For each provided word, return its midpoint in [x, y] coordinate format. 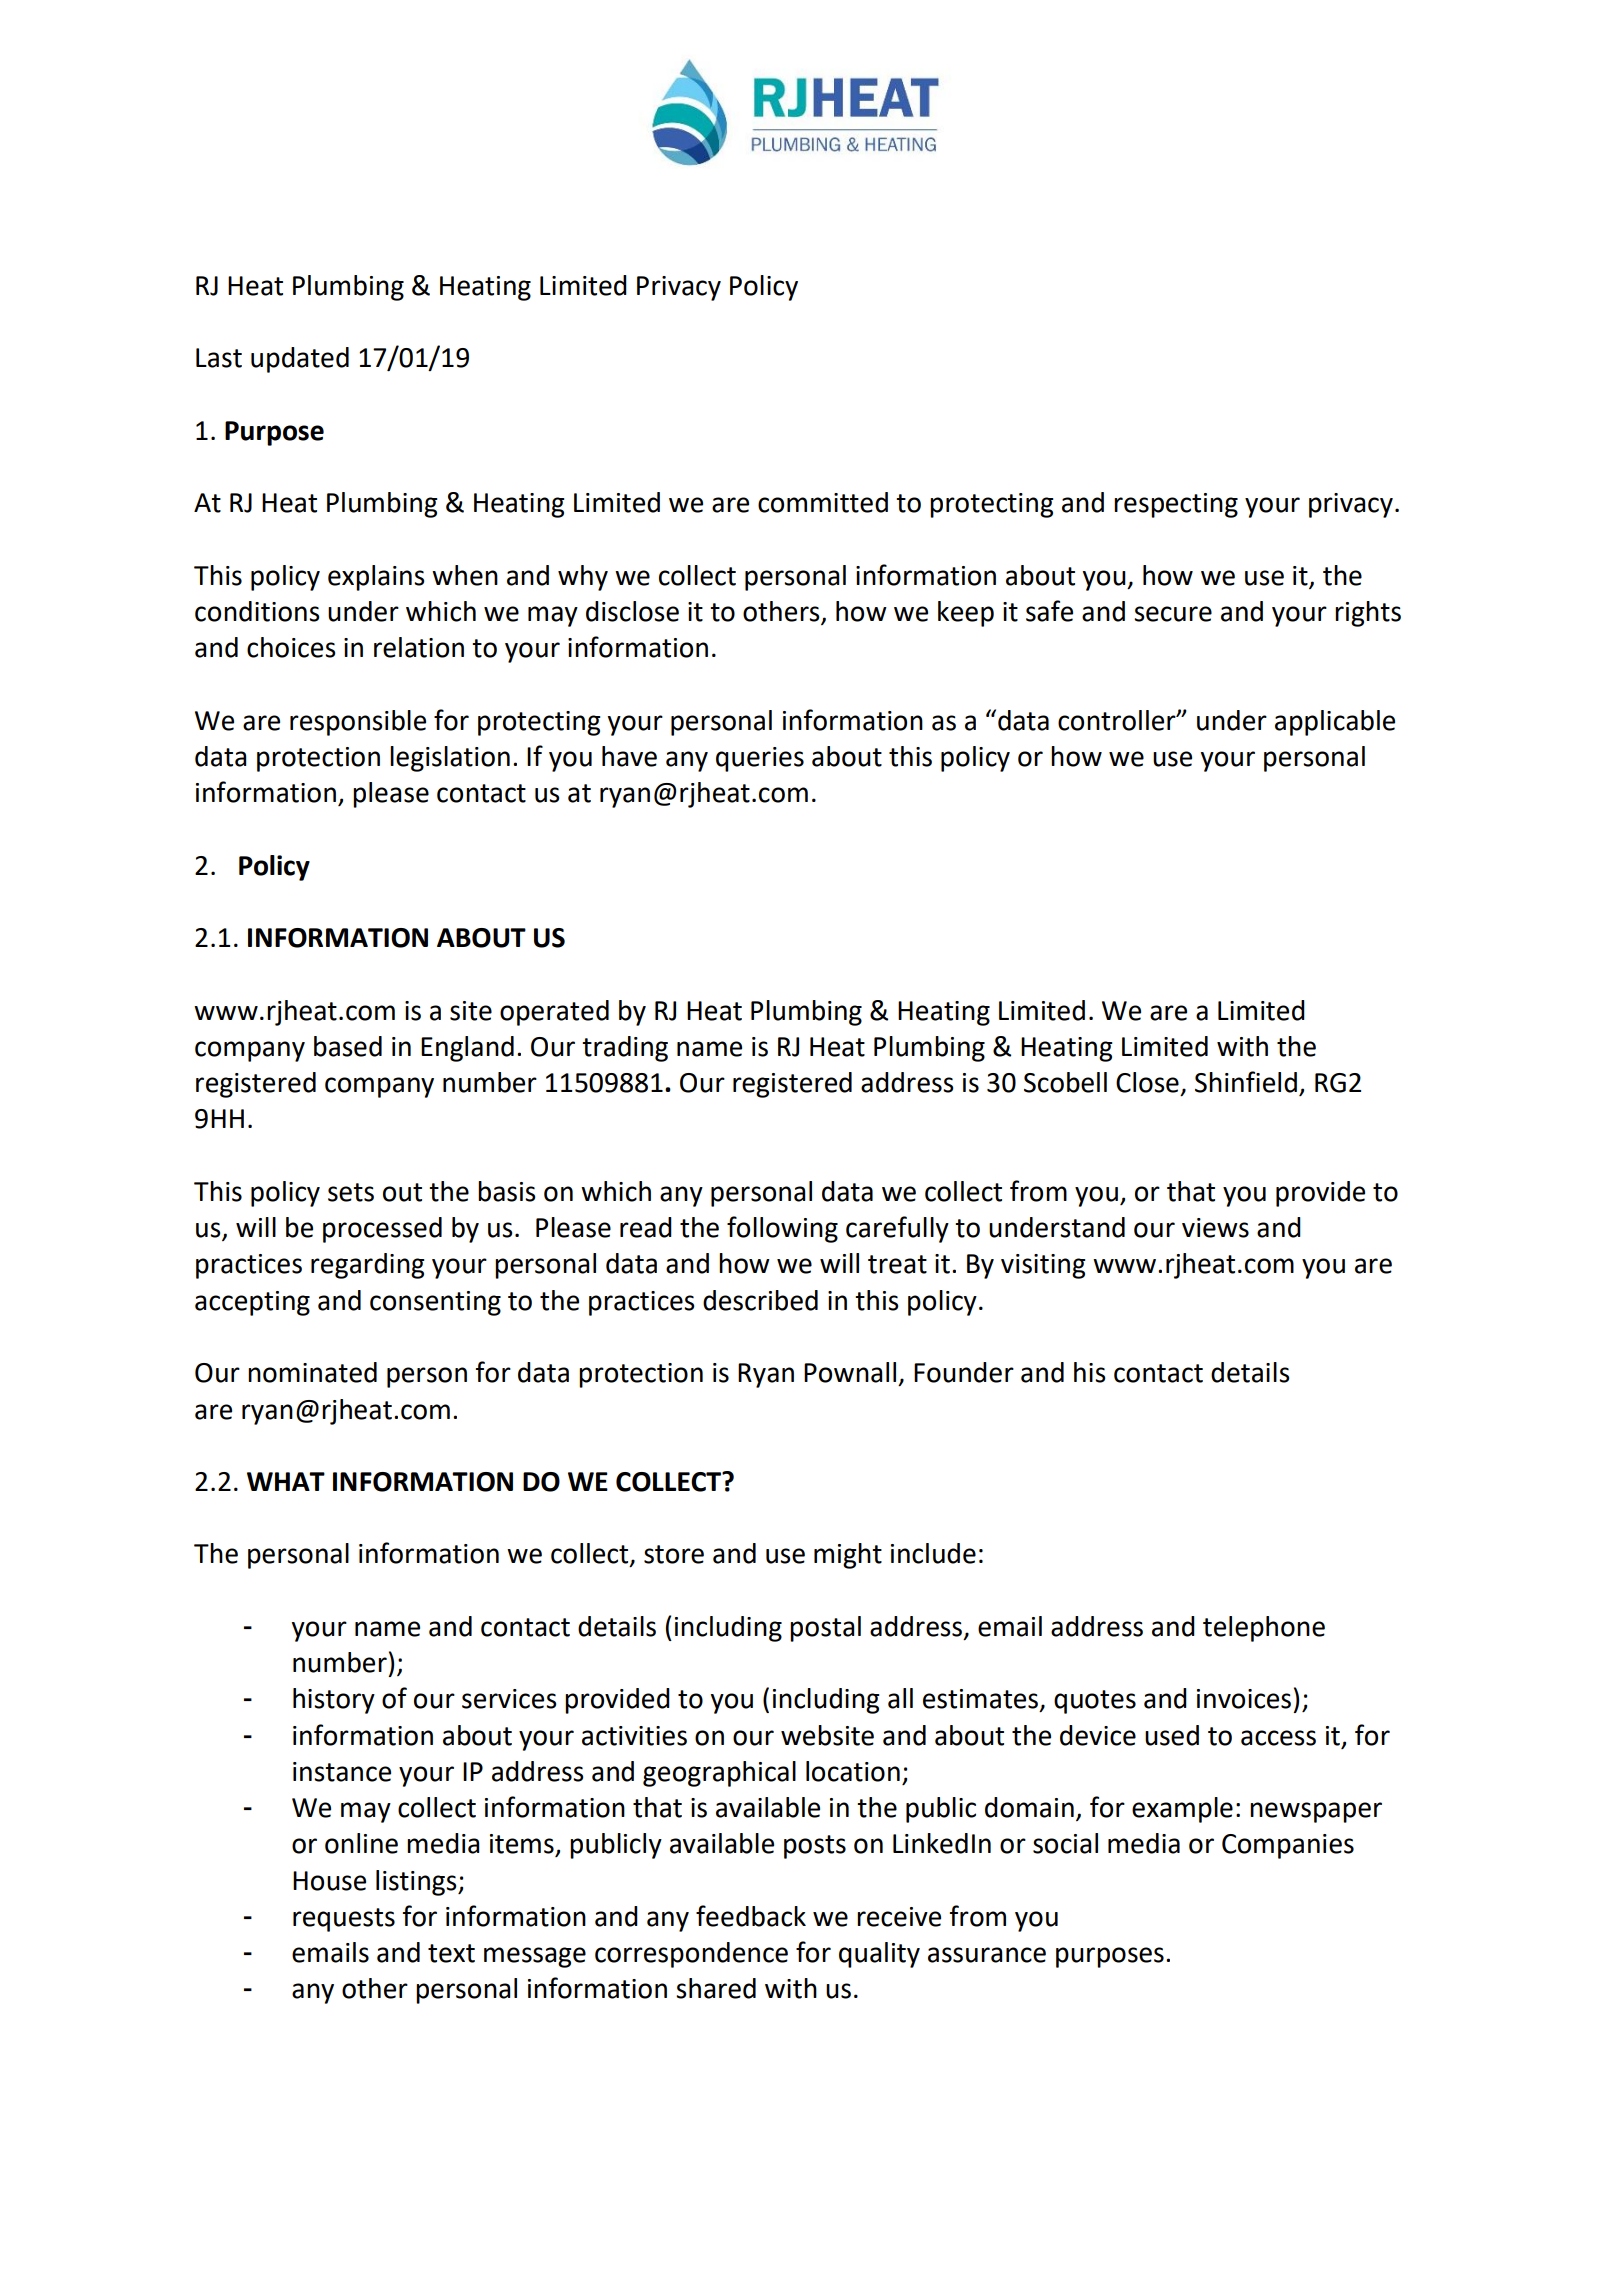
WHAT [286, 1481]
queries [760, 759]
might [848, 1556]
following [782, 1229]
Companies [1288, 1846]
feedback [751, 1916]
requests [344, 1920]
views [1215, 1228]
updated [300, 360]
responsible [358, 723]
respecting [1176, 505]
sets [351, 1192]
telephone [1264, 1629]
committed [823, 502]
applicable [1335, 723]
